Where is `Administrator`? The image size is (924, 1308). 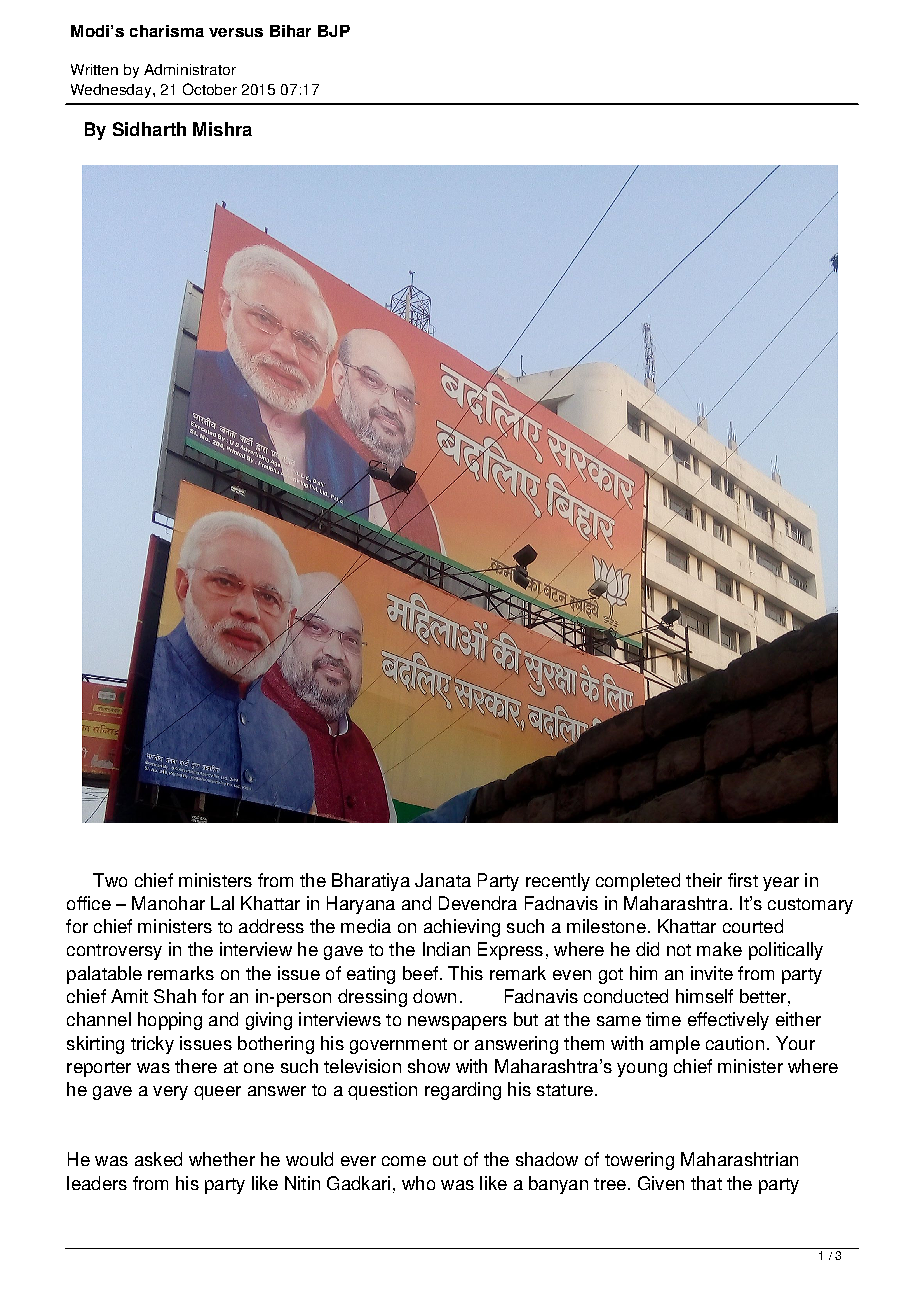
Administrator is located at coordinates (190, 69).
